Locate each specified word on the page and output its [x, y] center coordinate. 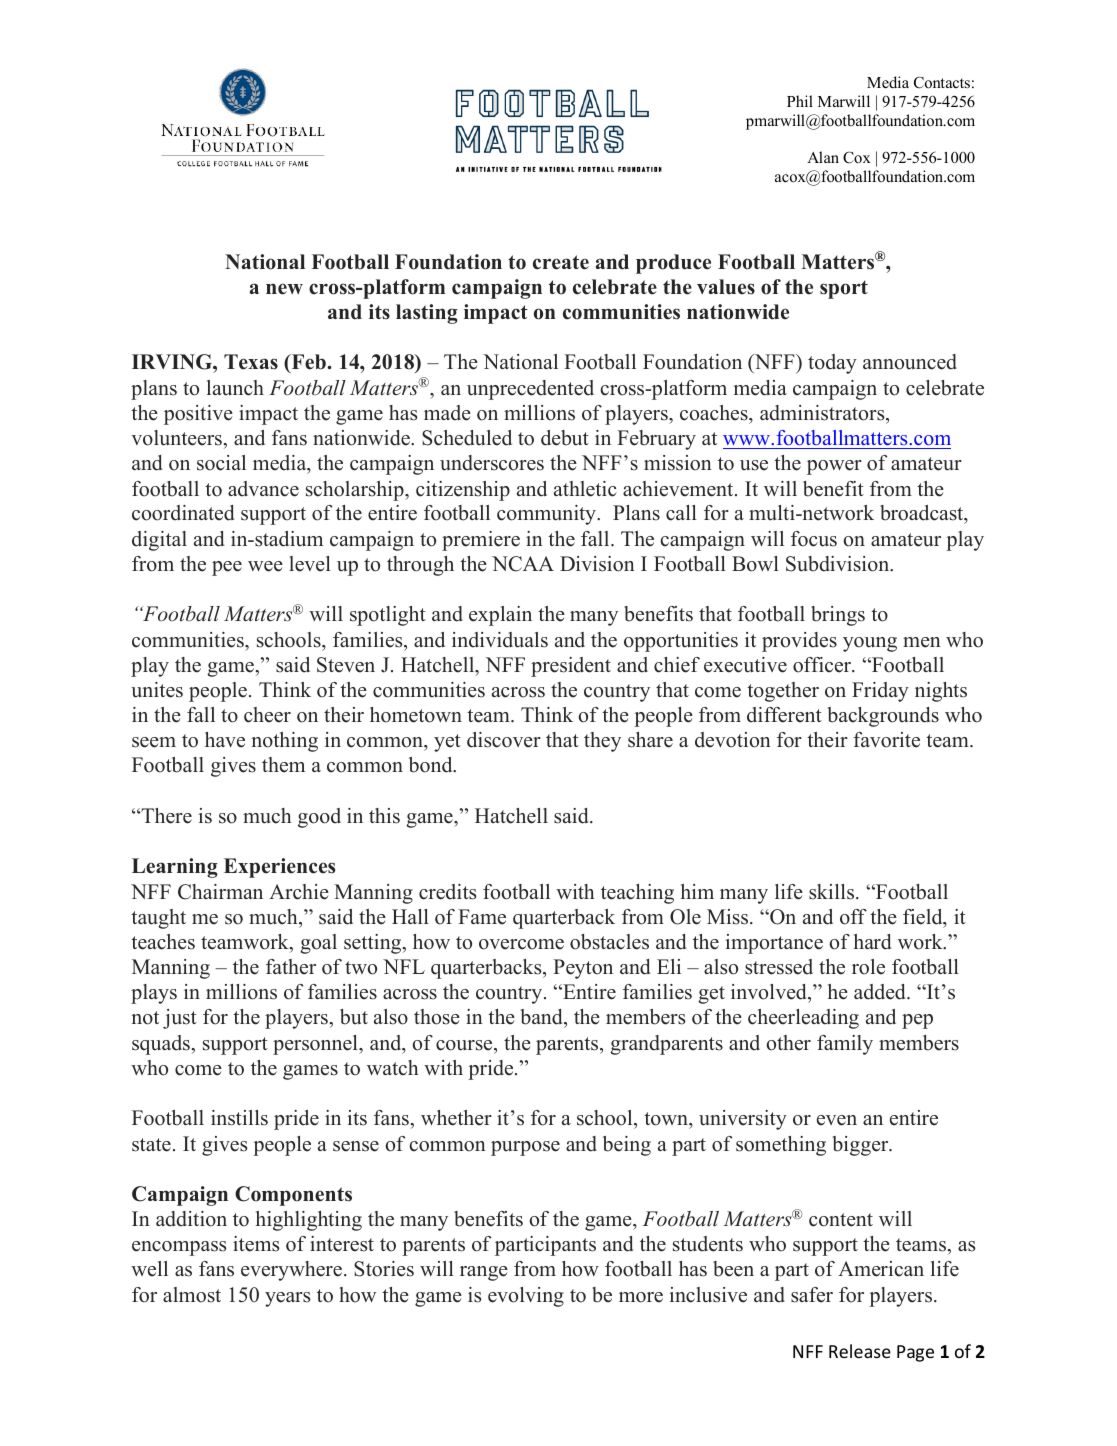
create [561, 262]
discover [504, 740]
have [225, 740]
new [284, 289]
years [287, 1299]
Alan [823, 157]
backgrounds [883, 717]
